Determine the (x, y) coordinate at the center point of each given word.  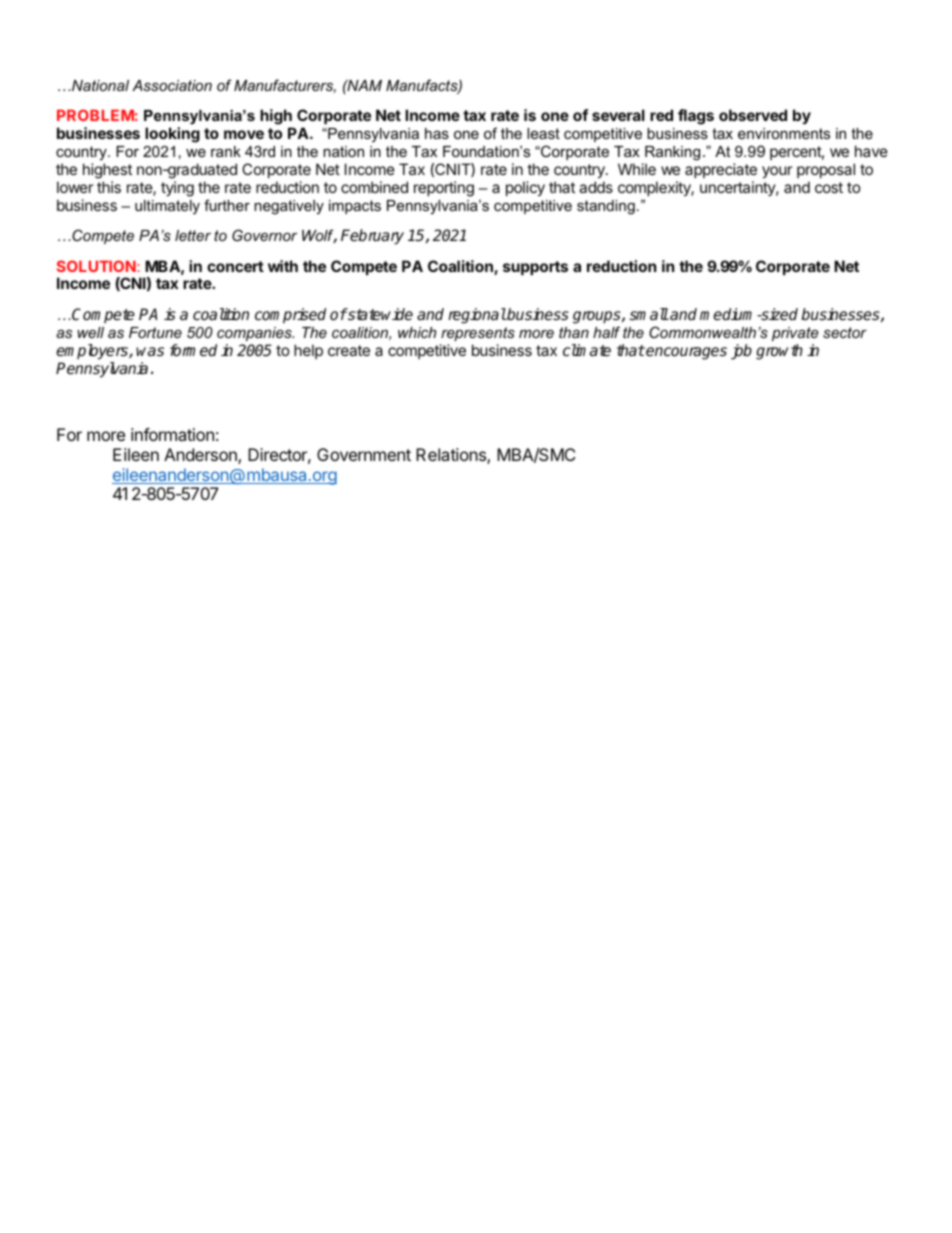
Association (172, 85)
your (777, 172)
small (649, 314)
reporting (444, 189)
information (172, 434)
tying (177, 189)
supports (535, 268)
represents (478, 334)
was (150, 352)
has (437, 133)
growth (779, 352)
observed (753, 115)
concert (235, 266)
